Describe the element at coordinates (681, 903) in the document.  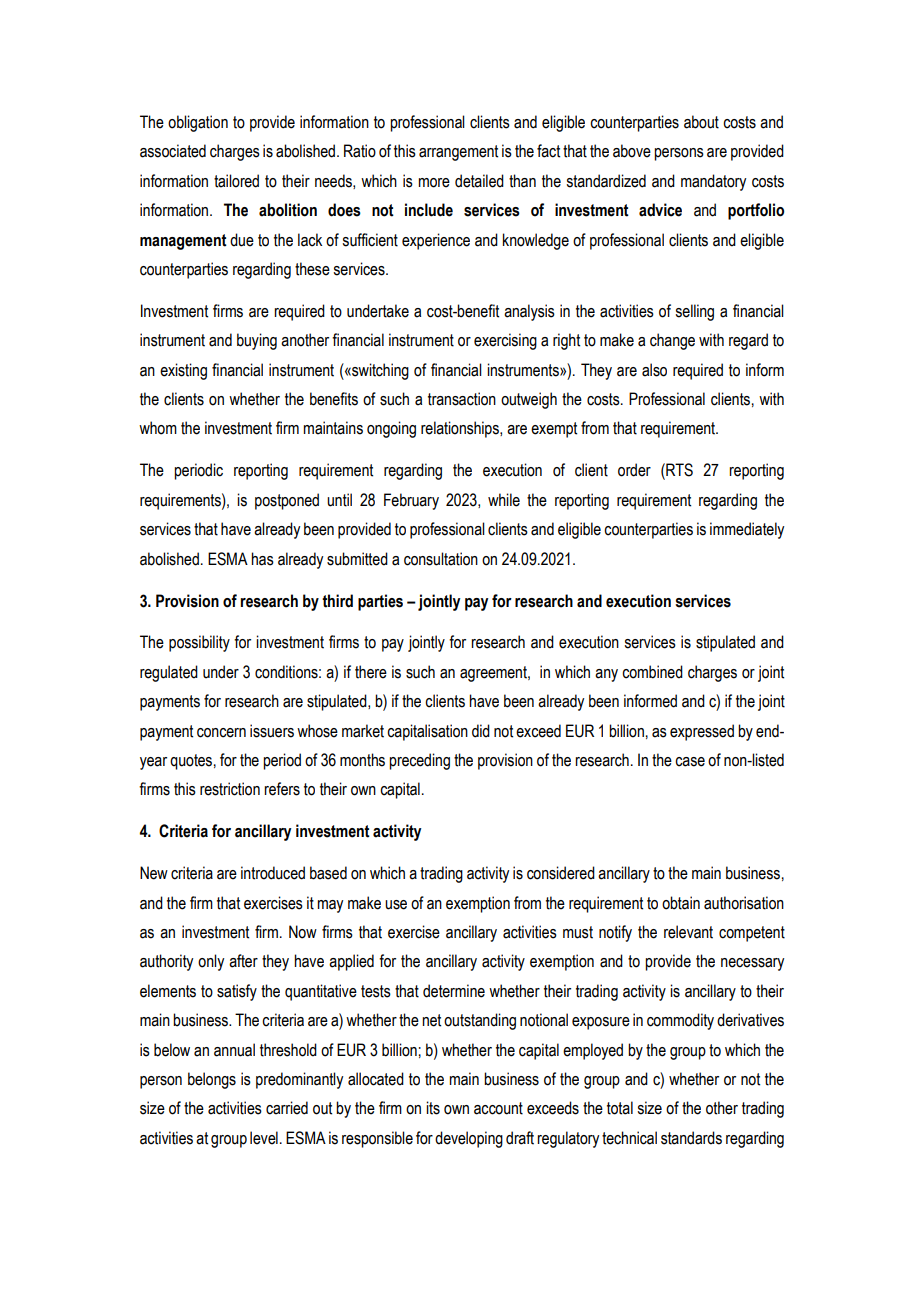
I see `obtain` at that location.
